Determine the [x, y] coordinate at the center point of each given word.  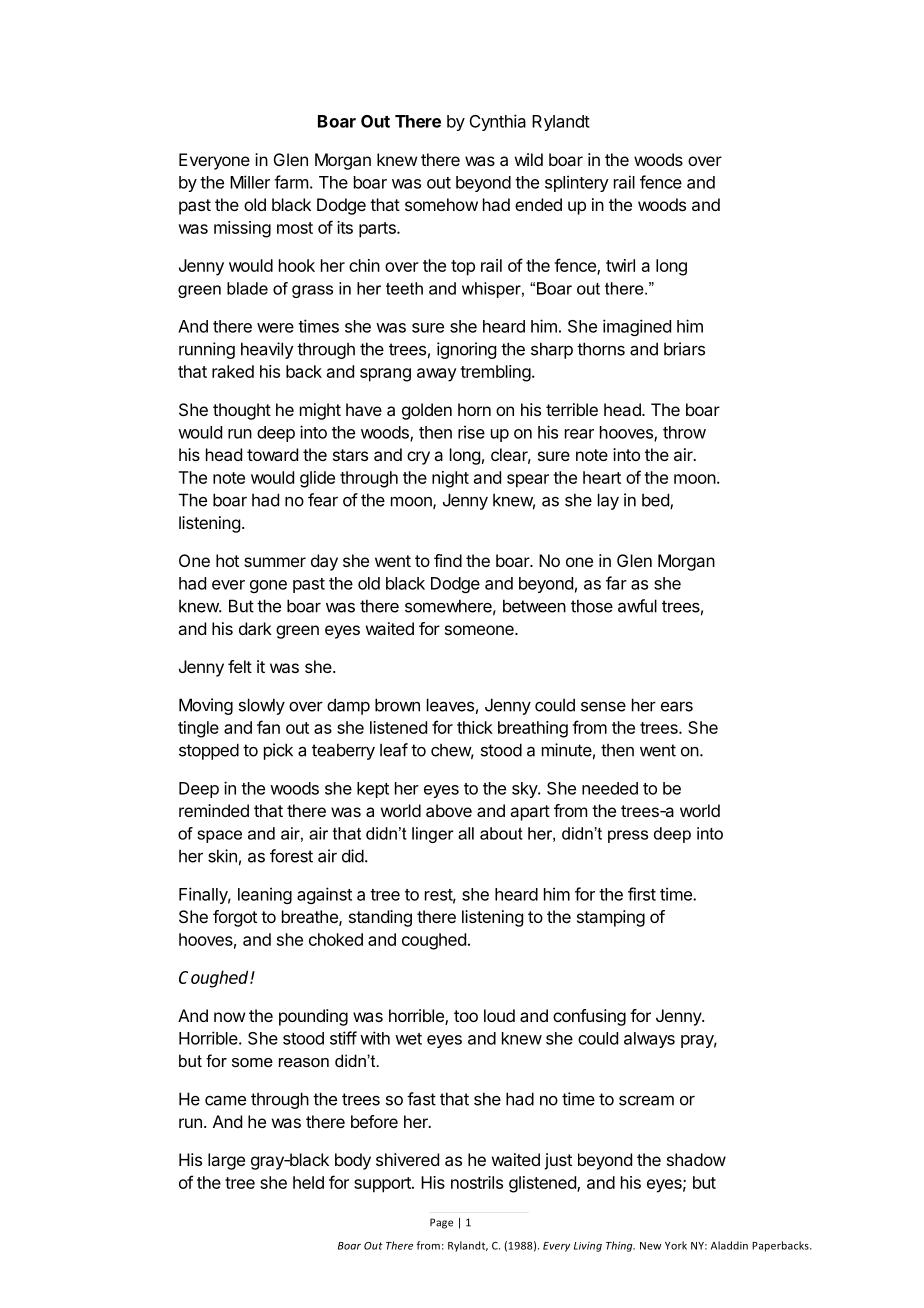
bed [656, 501]
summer [275, 562]
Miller [250, 182]
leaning [265, 895]
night [450, 479]
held [308, 1182]
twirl [620, 265]
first [642, 894]
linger [433, 835]
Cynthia [498, 122]
